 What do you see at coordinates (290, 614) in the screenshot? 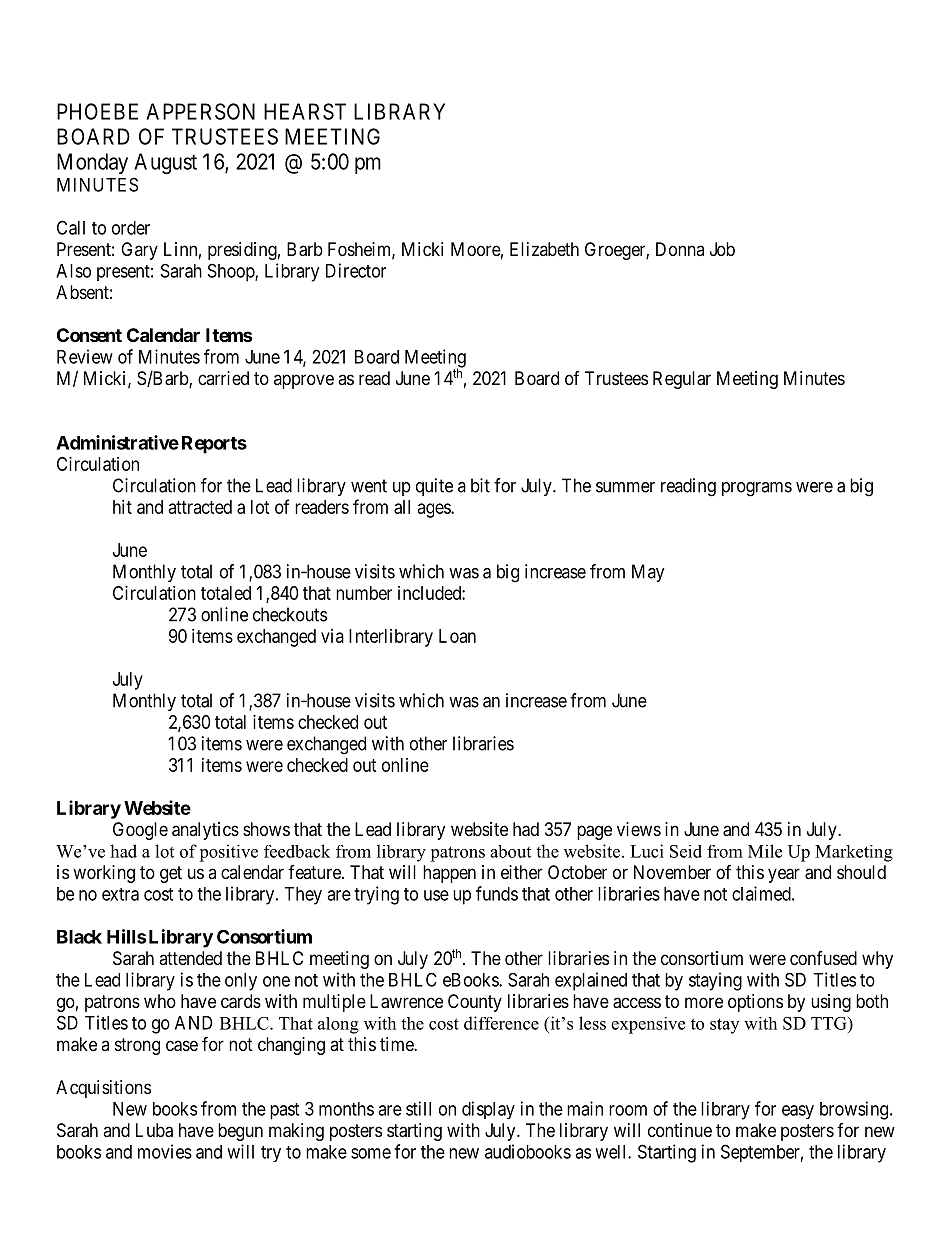
I see `checkouts` at bounding box center [290, 614].
